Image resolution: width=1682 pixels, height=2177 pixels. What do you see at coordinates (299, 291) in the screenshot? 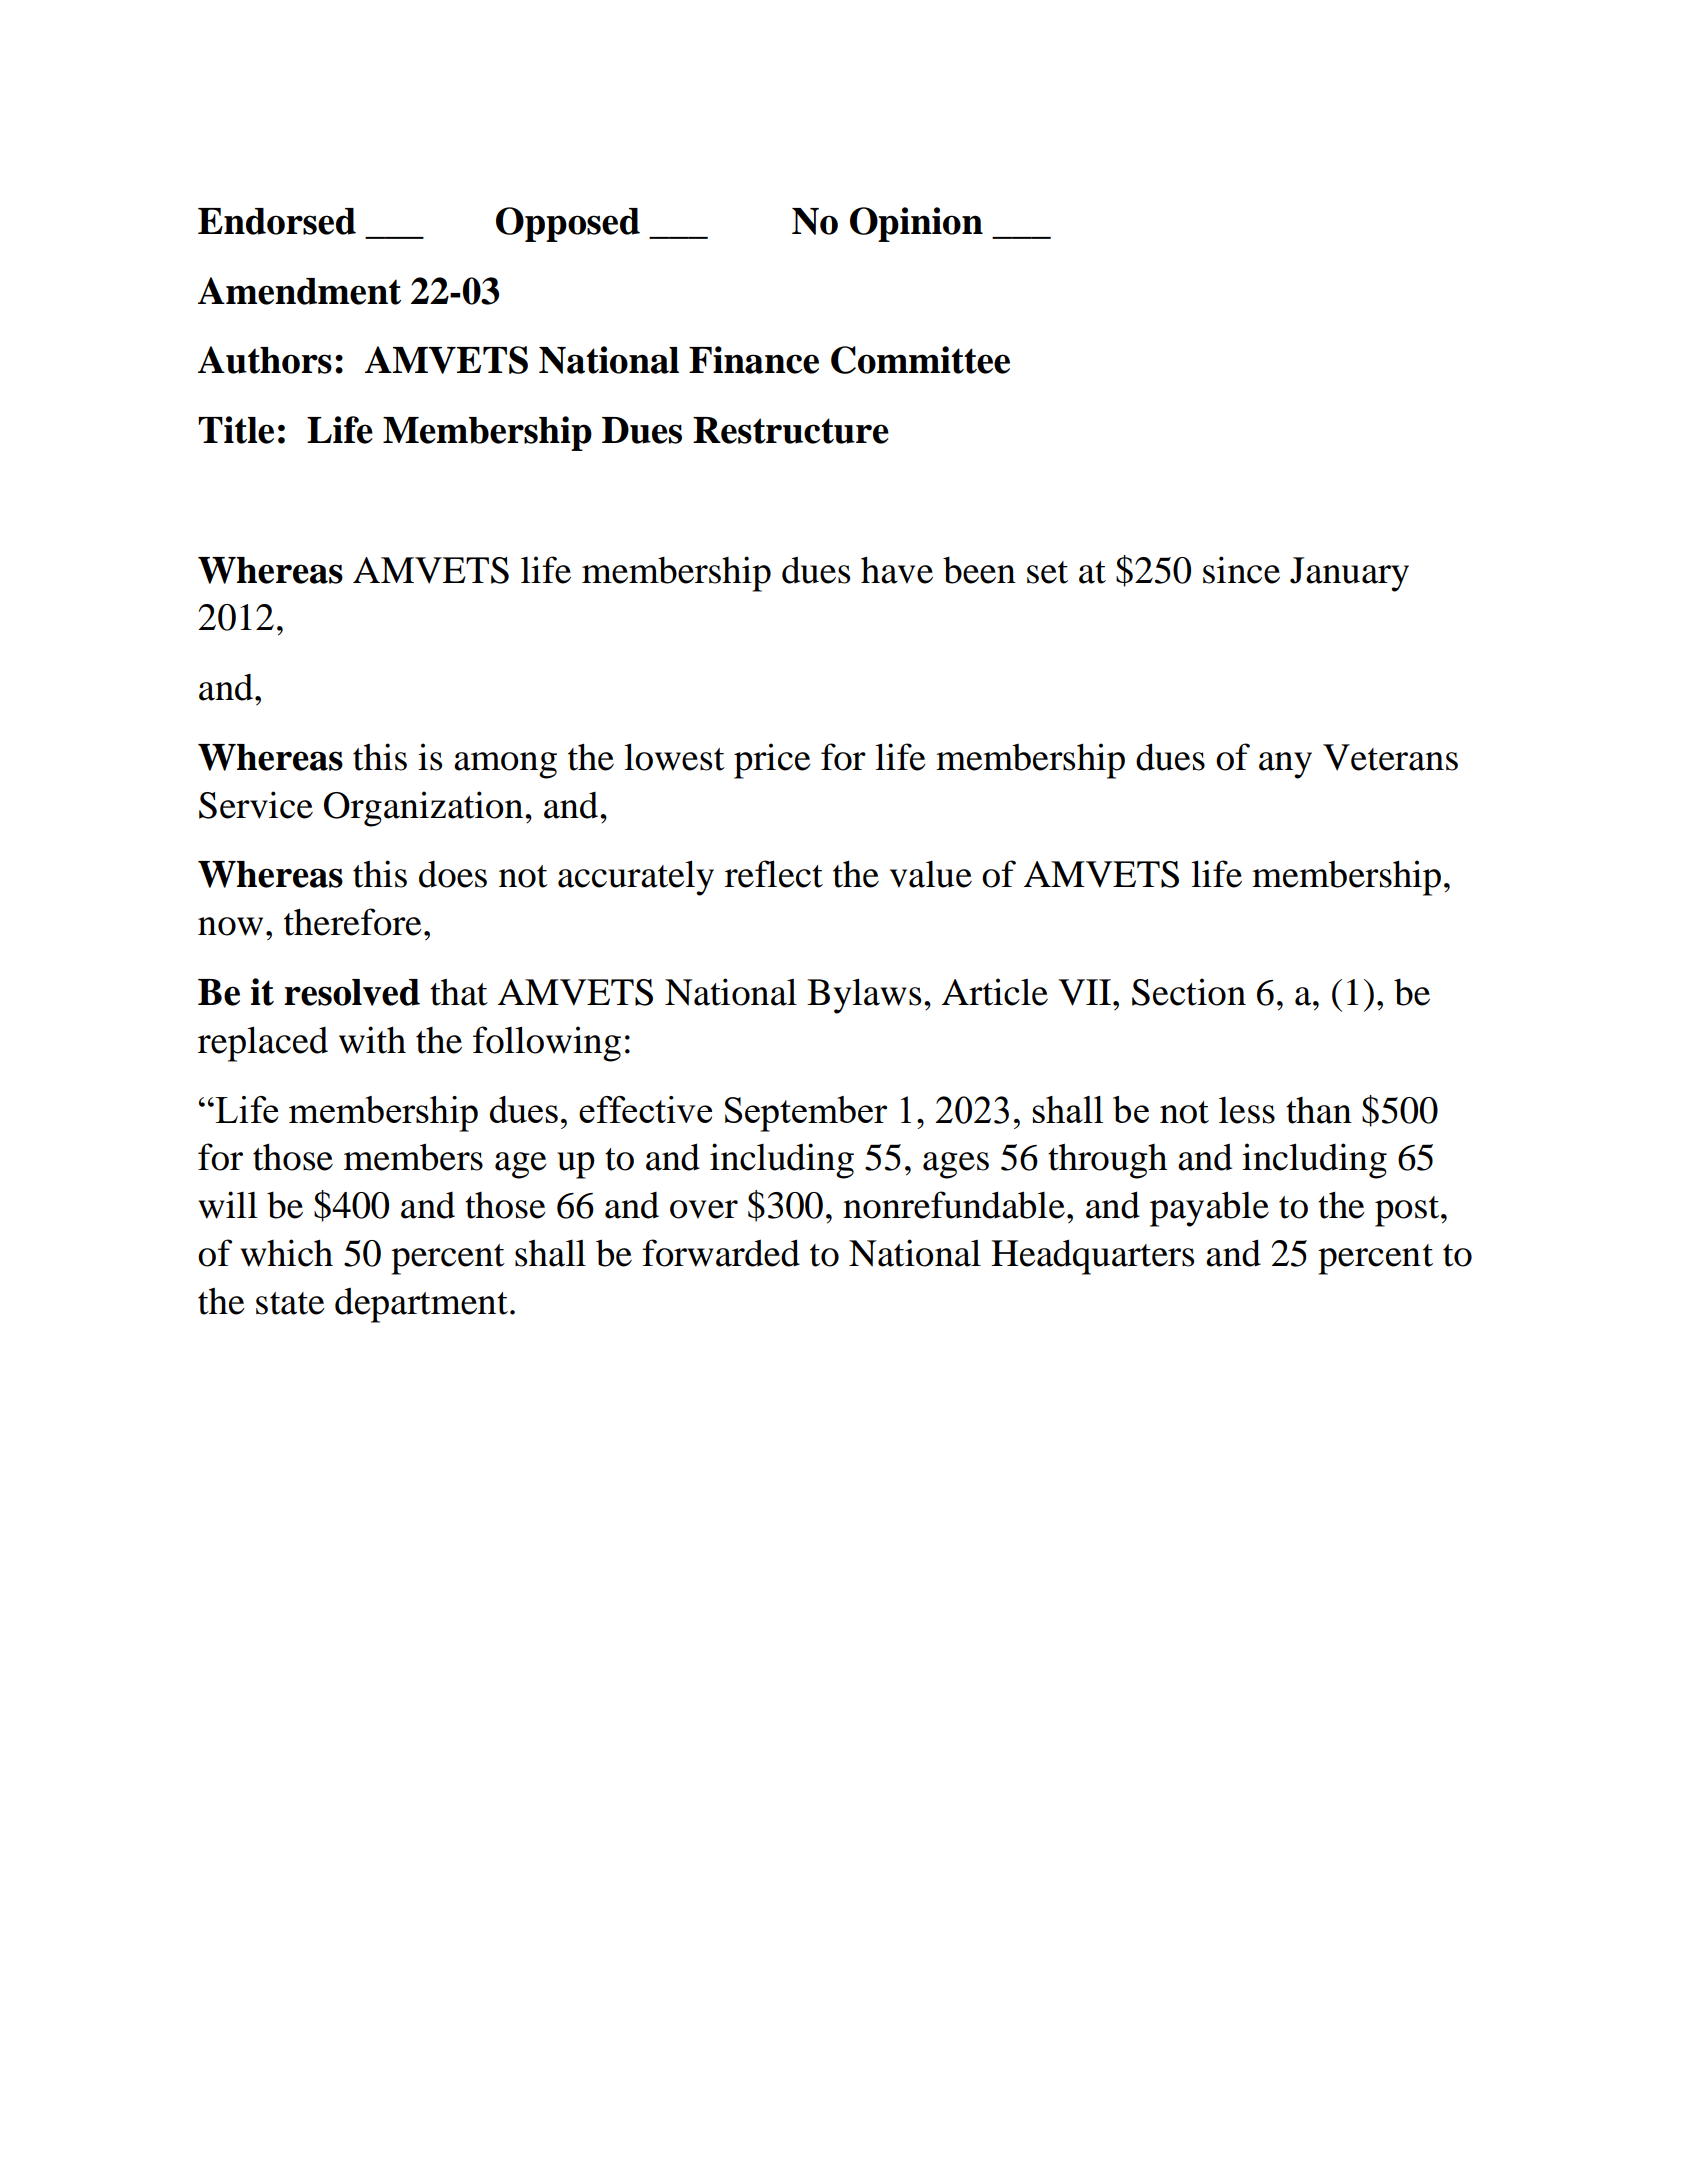
I see `Amendment` at bounding box center [299, 291].
